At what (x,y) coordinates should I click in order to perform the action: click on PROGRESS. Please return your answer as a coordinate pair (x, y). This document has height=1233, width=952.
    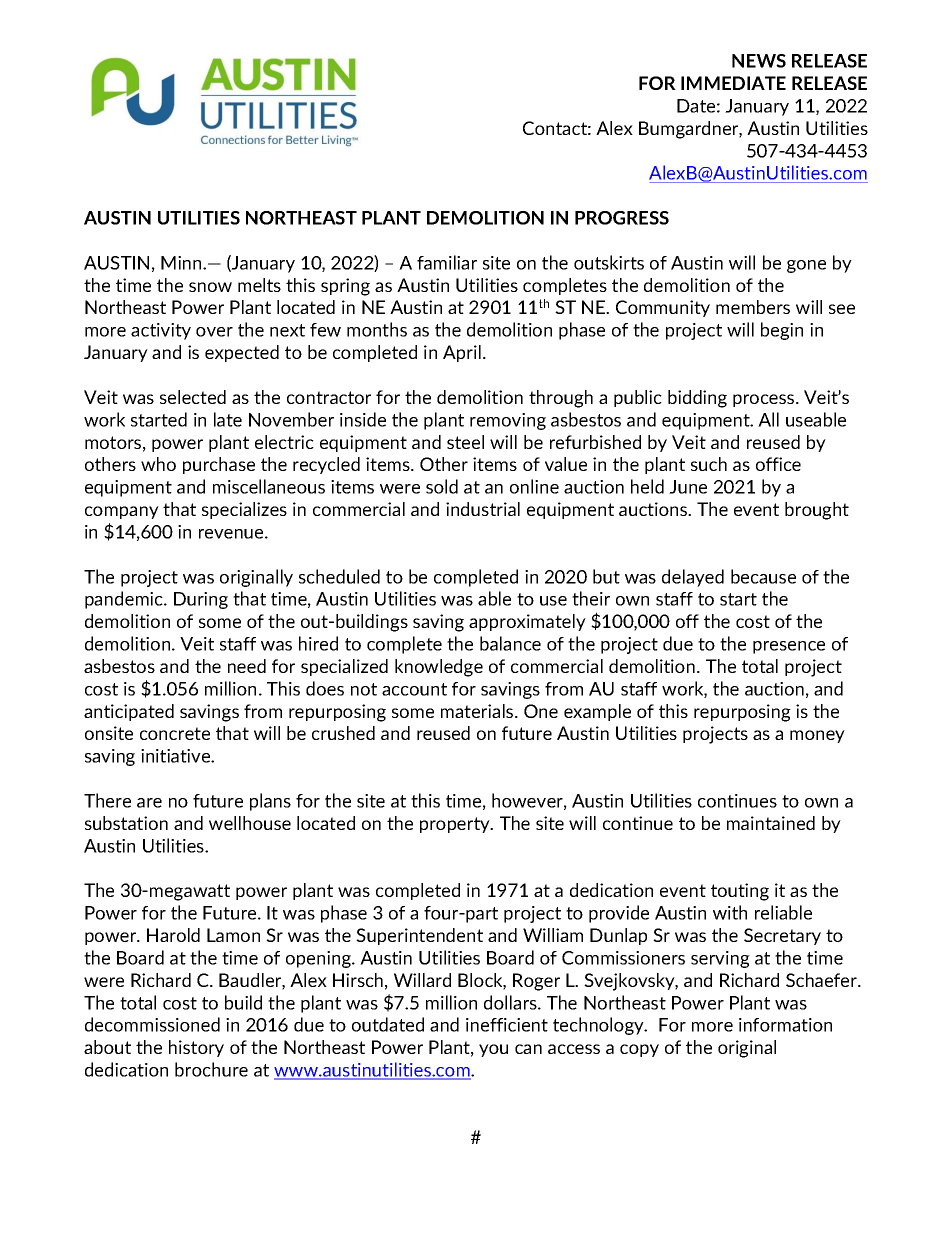
    Looking at the image, I should click on (622, 218).
